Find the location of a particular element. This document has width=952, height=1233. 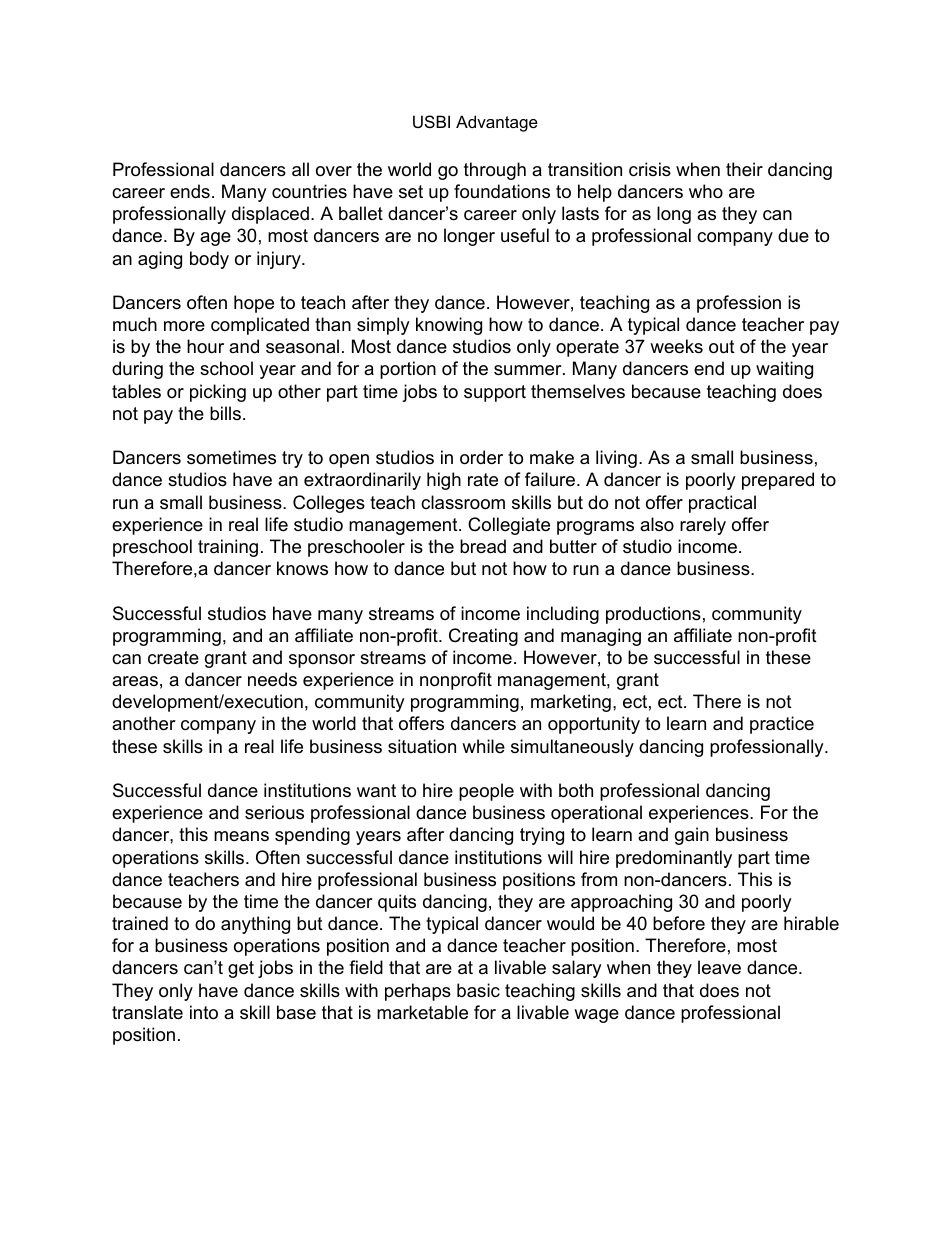

serious is located at coordinates (274, 812).
